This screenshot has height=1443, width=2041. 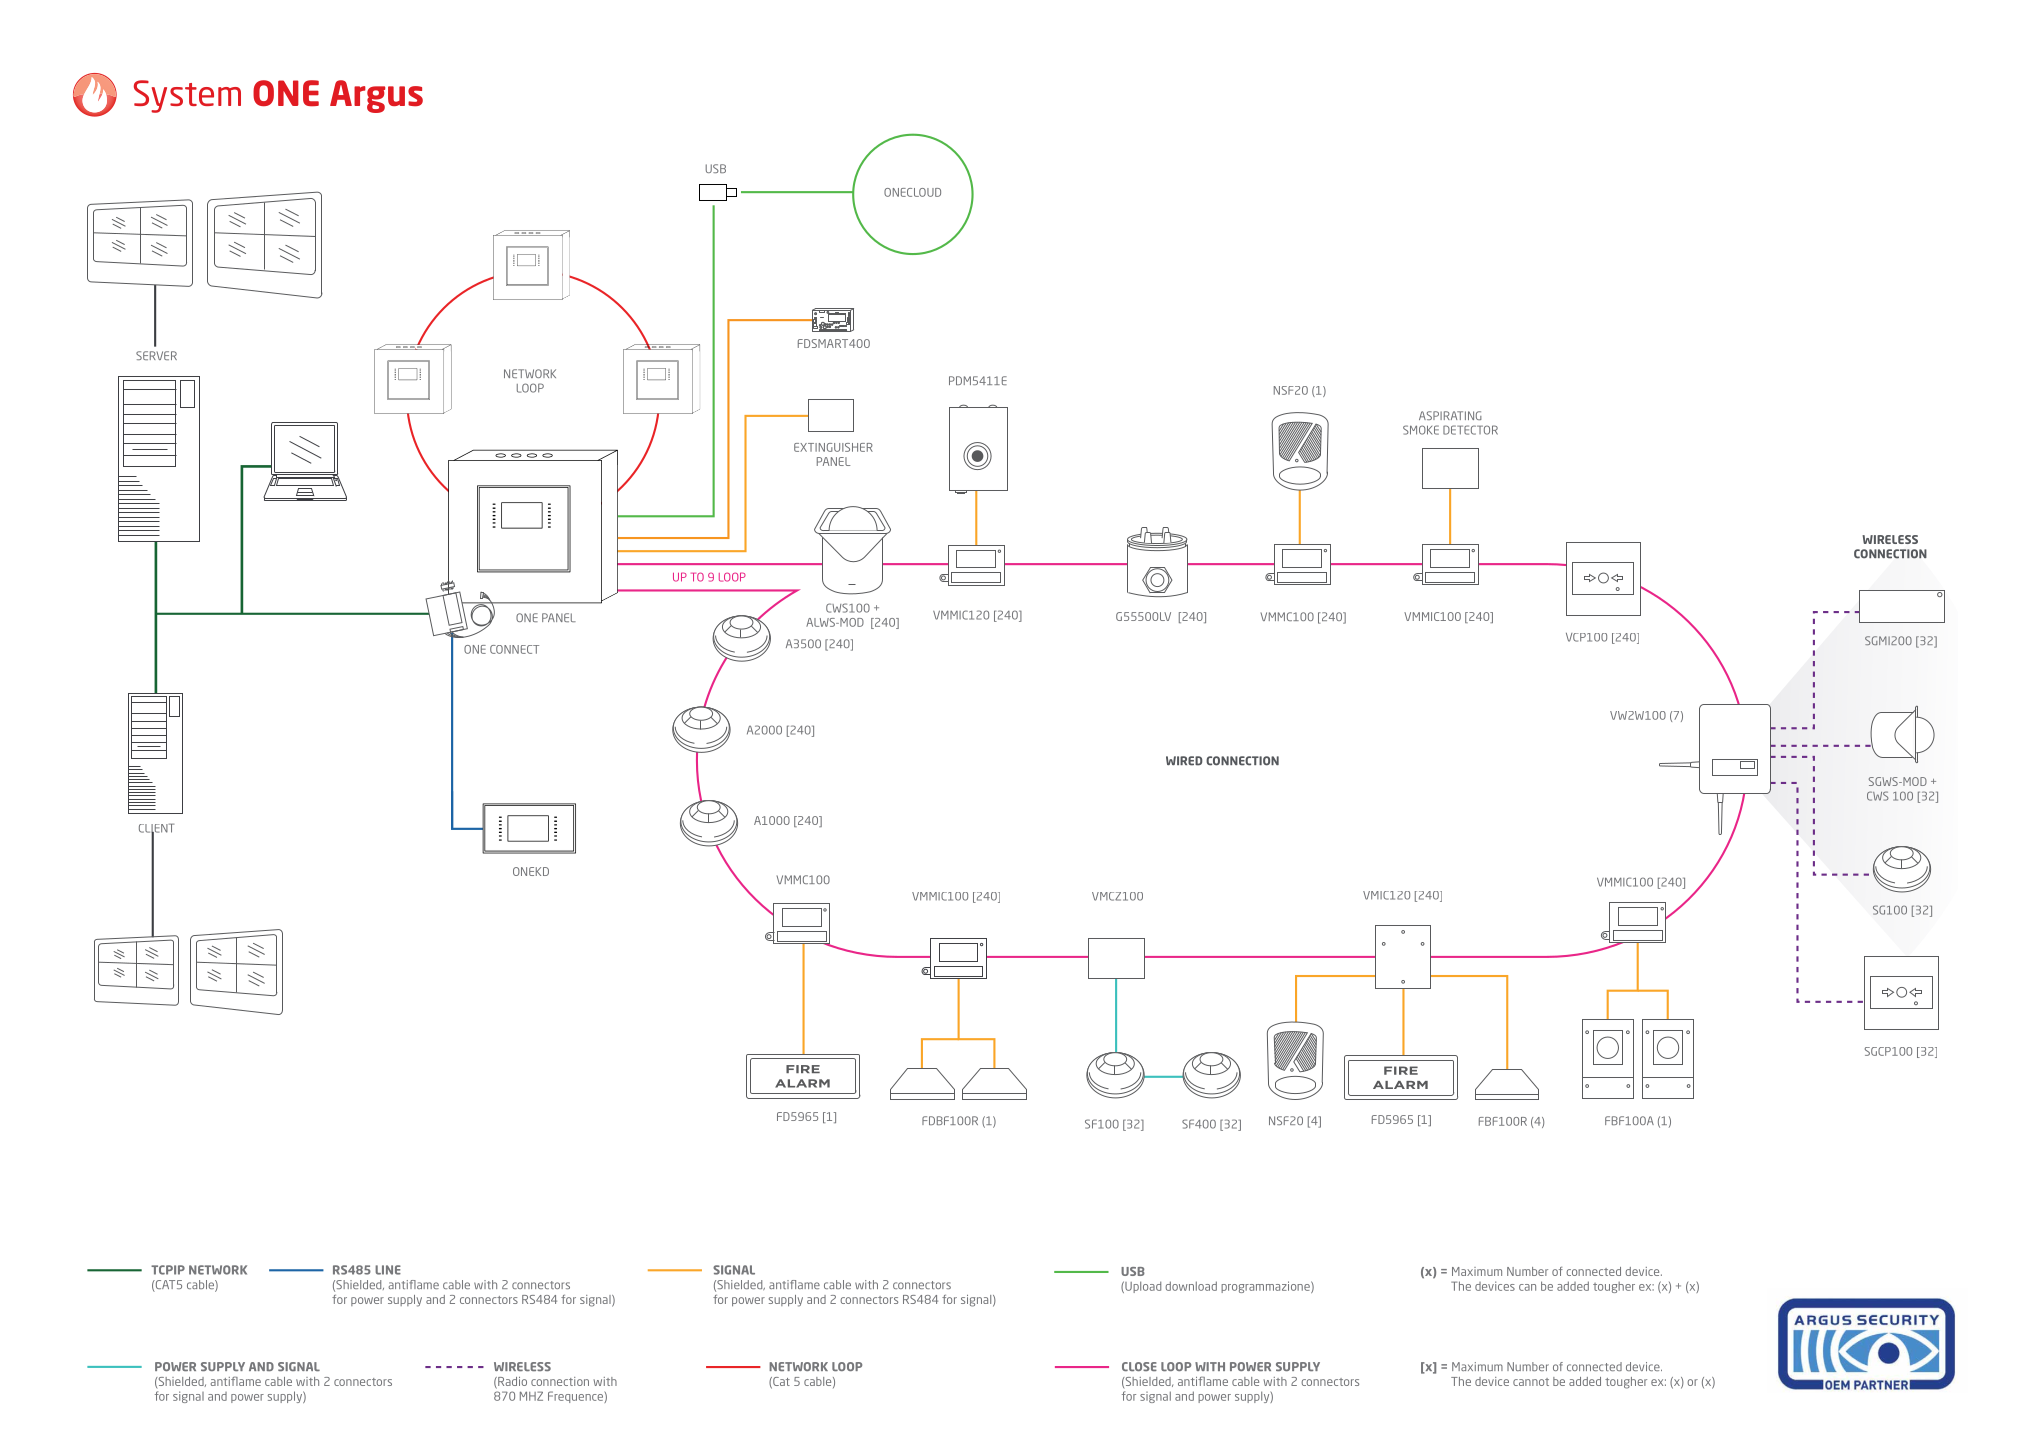 What do you see at coordinates (388, 1270) in the screenshot?
I see `LINE` at bounding box center [388, 1270].
